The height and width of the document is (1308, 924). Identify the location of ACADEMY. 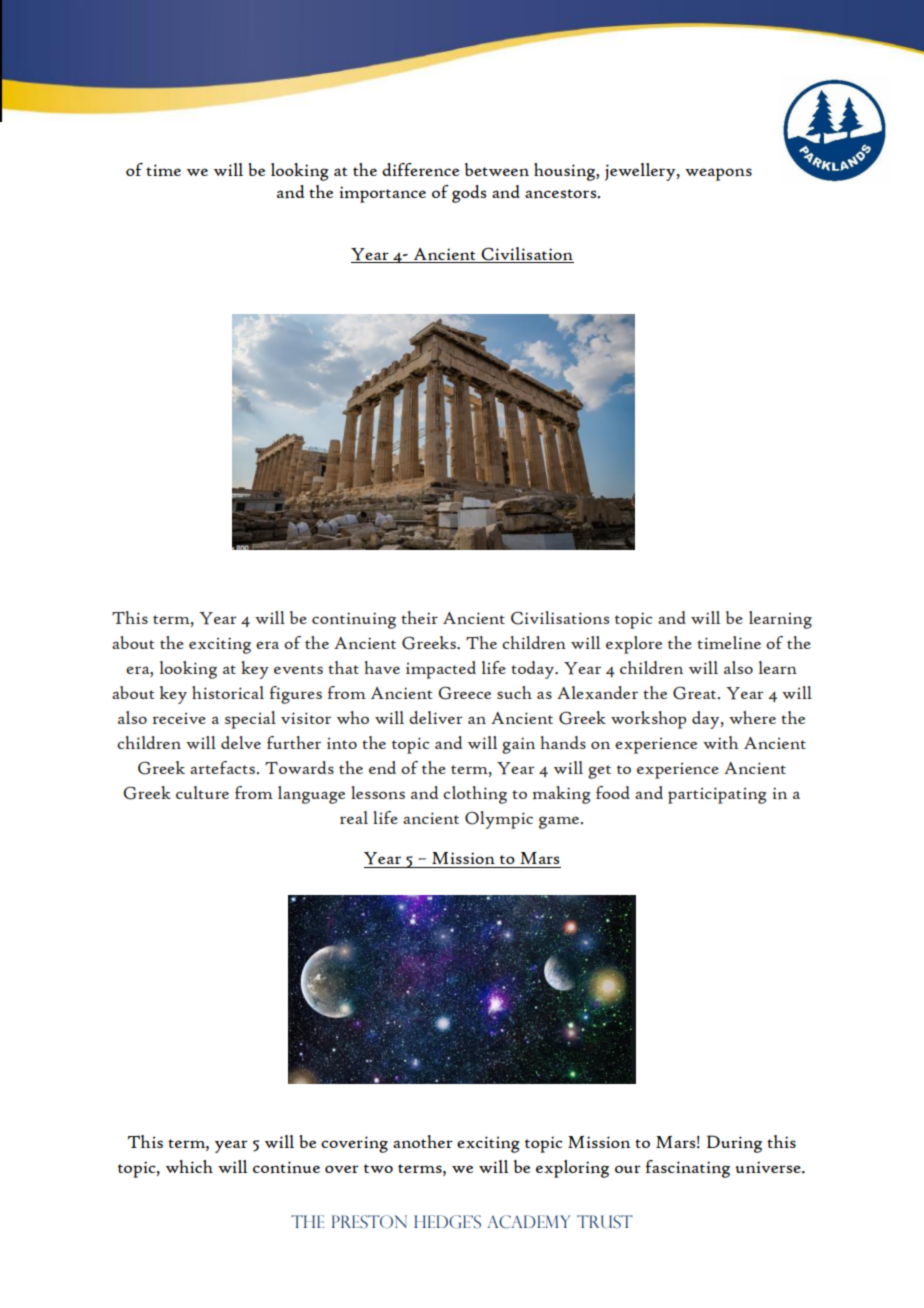
(528, 1222).
